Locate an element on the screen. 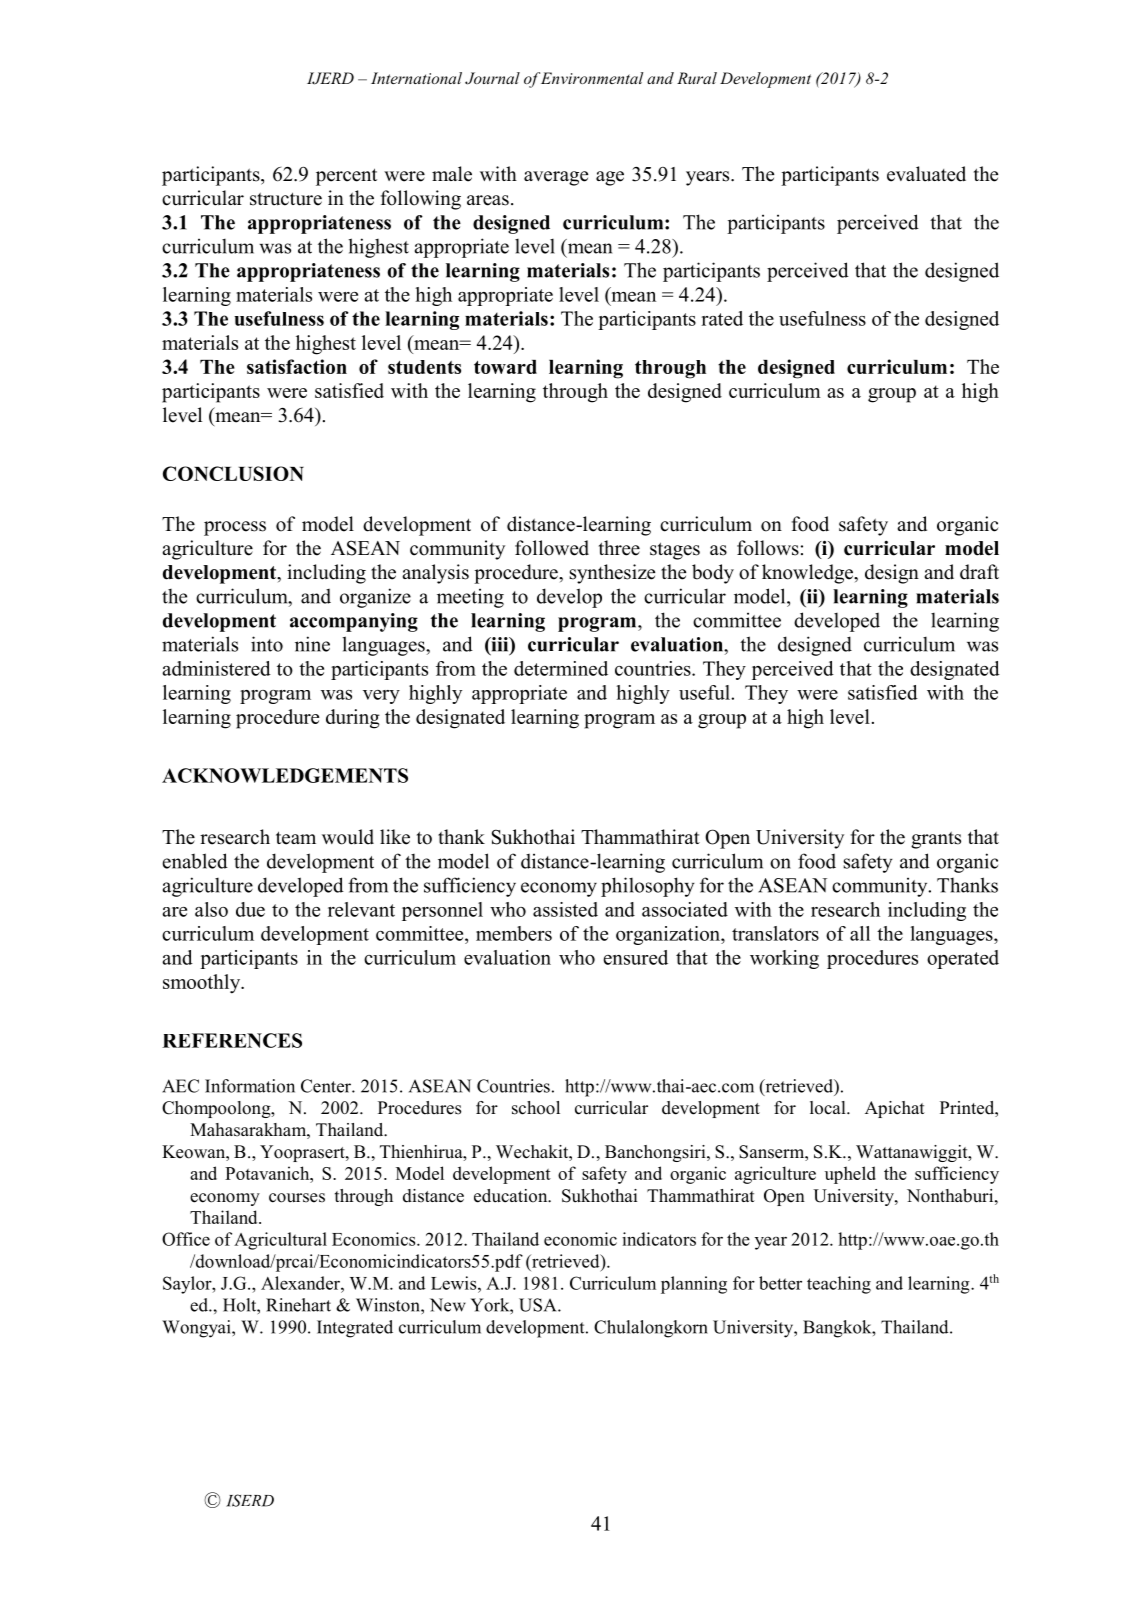 Image resolution: width=1134 pixels, height=1604 pixels. draft is located at coordinates (979, 572).
